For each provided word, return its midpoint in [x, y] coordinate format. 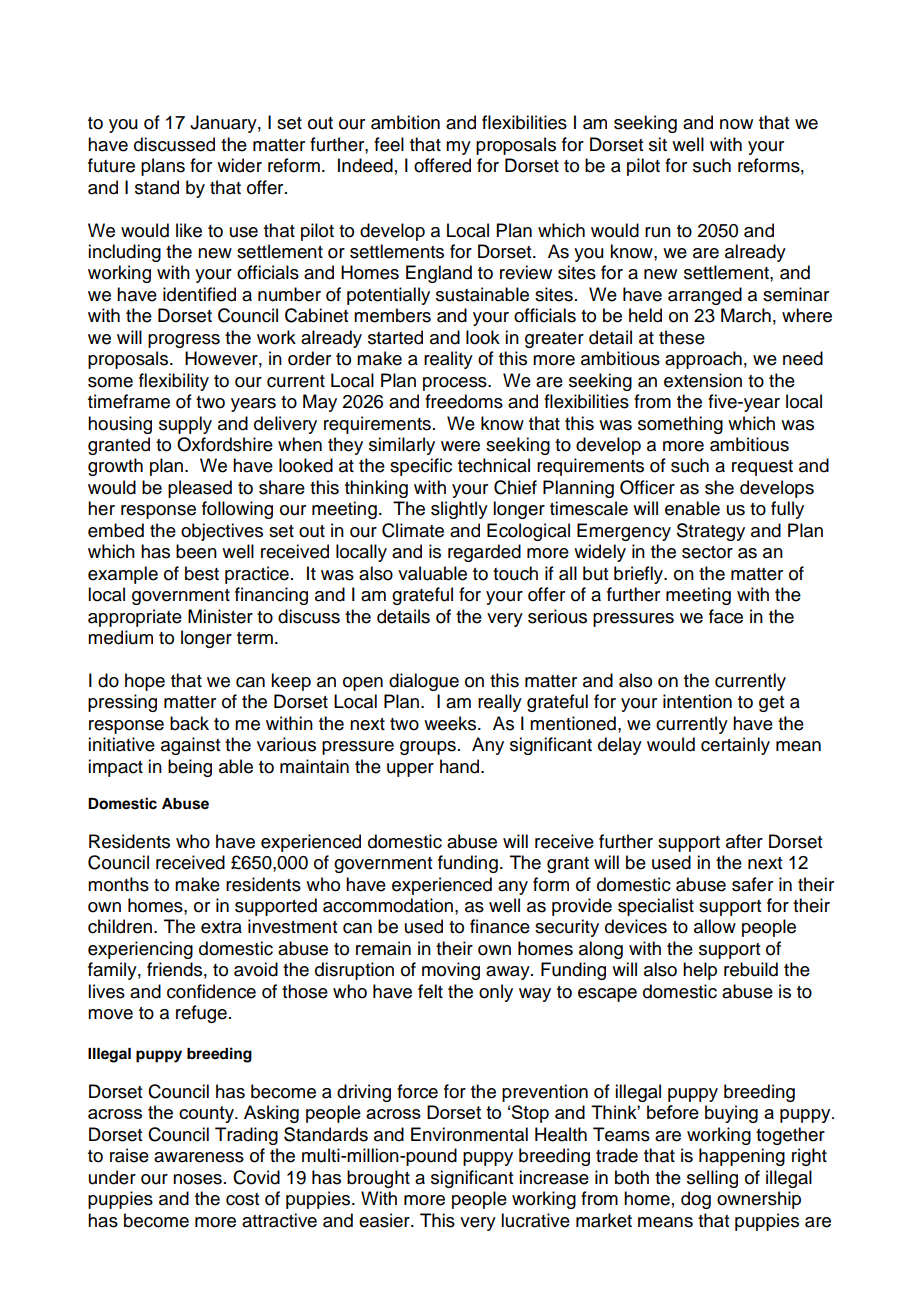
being [190, 768]
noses [197, 1179]
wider [239, 165]
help [700, 971]
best [202, 573]
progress [184, 341]
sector [707, 552]
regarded [484, 553]
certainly [735, 746]
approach [703, 360]
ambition [405, 122]
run [658, 232]
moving [451, 971]
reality [448, 360]
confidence [211, 991]
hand [461, 766]
